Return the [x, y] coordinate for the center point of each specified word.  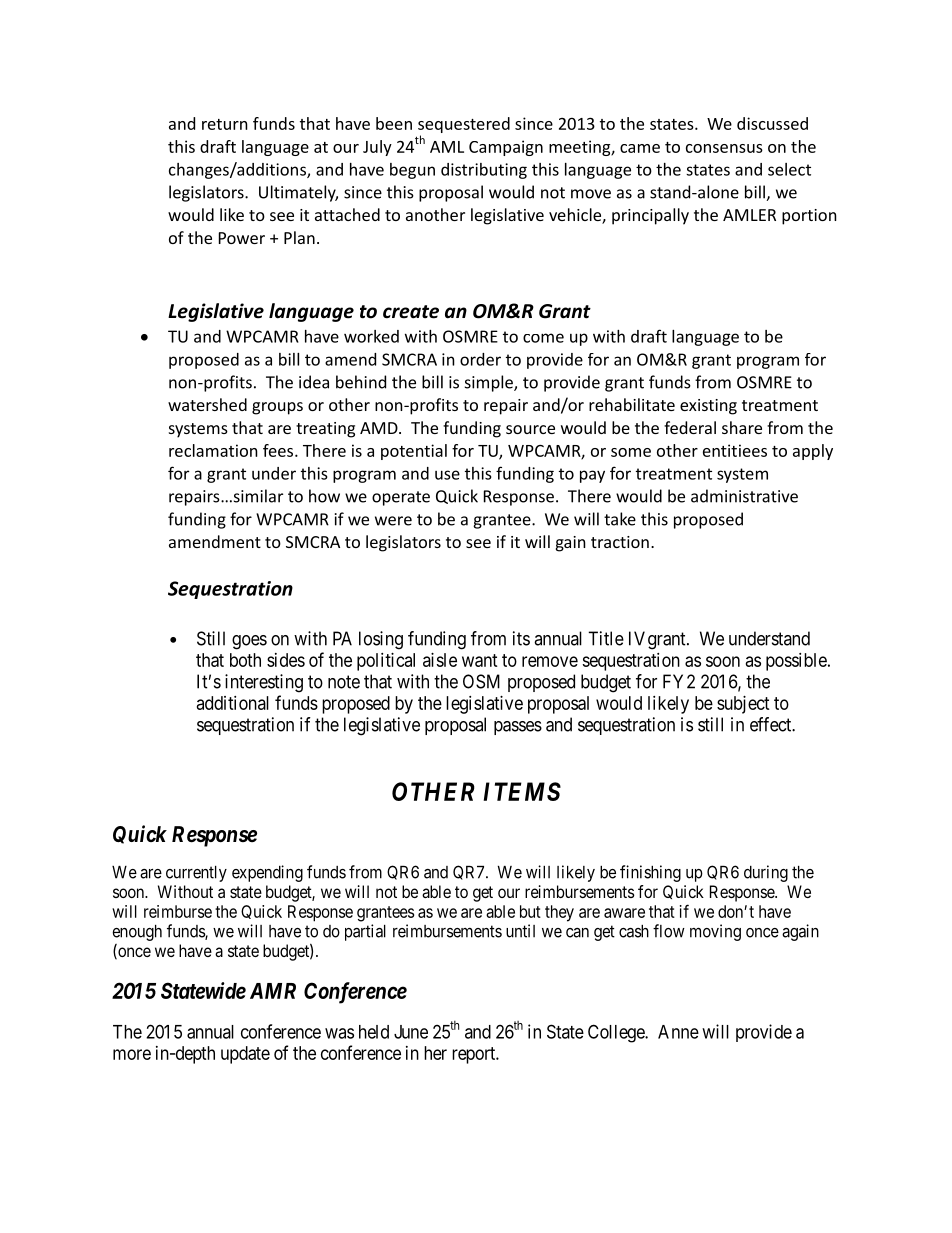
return [225, 124]
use [447, 475]
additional [233, 703]
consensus [724, 148]
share [742, 427]
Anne [678, 1032]
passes [518, 728]
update [245, 1055]
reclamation [213, 450]
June [411, 1032]
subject [743, 705]
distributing [484, 171]
